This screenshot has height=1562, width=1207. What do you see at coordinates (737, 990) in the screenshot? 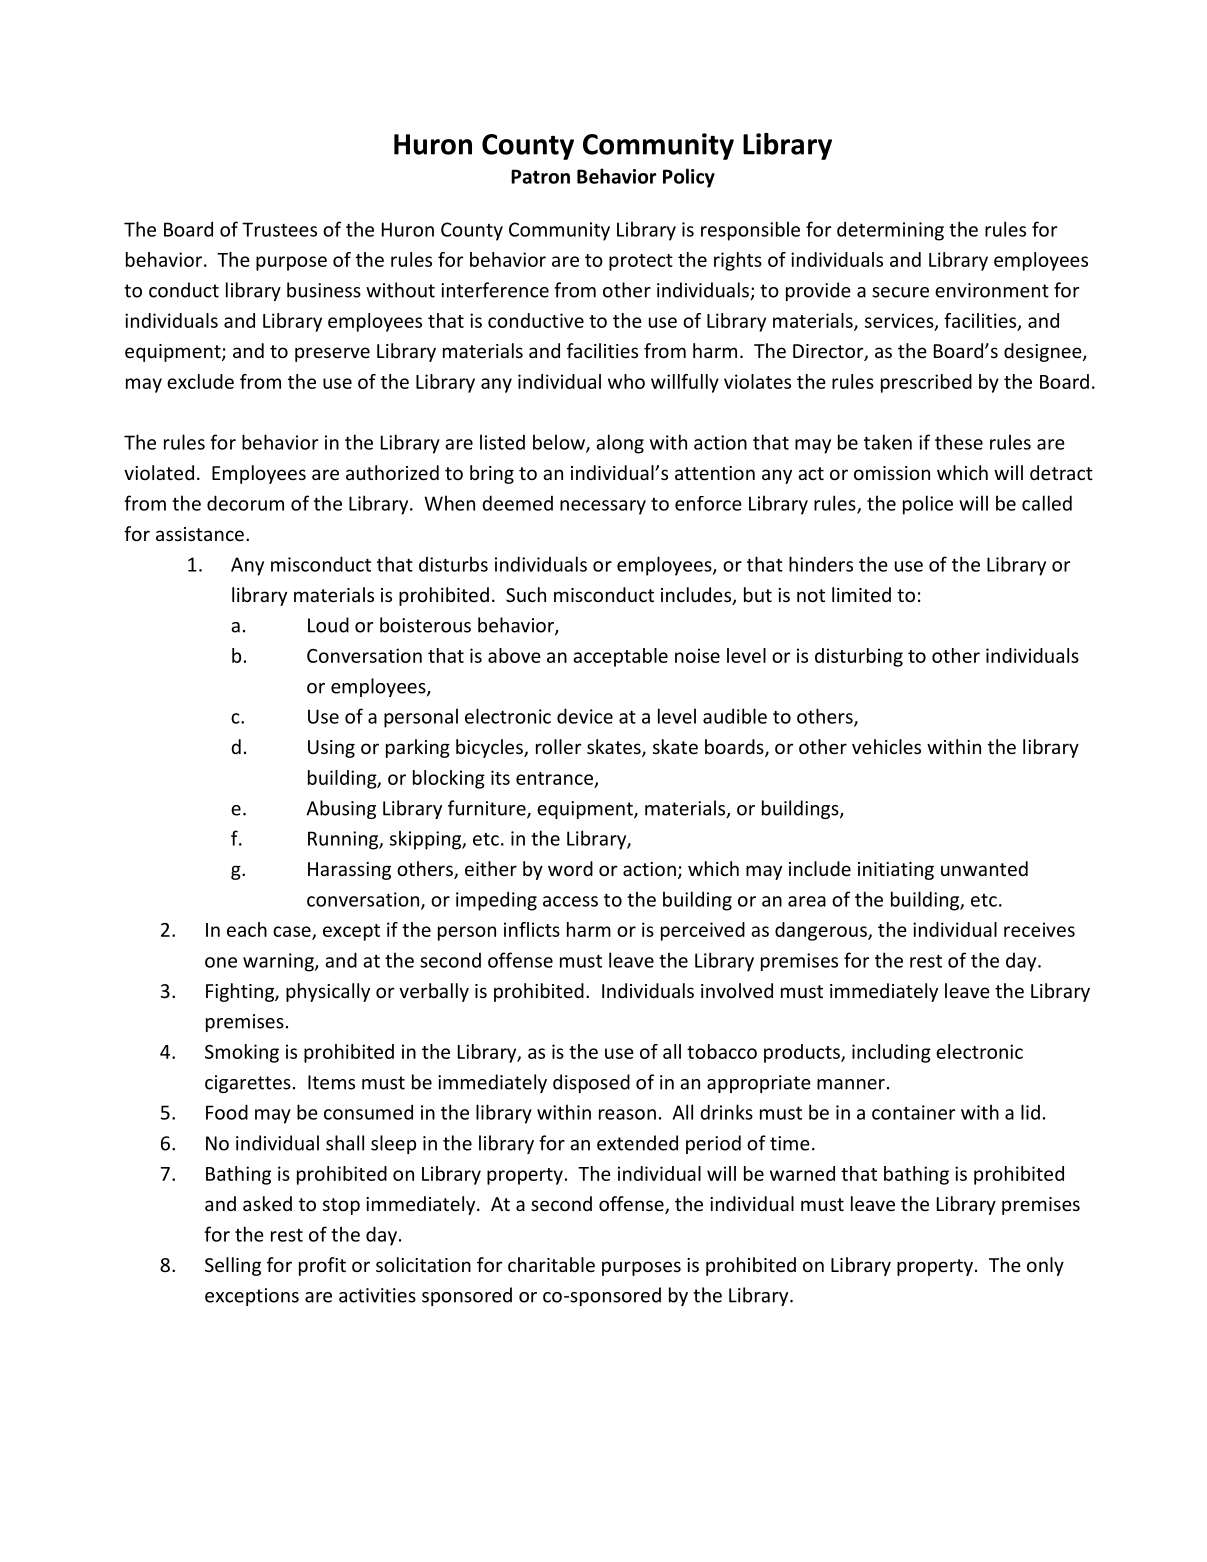
I see `involved` at bounding box center [737, 990].
